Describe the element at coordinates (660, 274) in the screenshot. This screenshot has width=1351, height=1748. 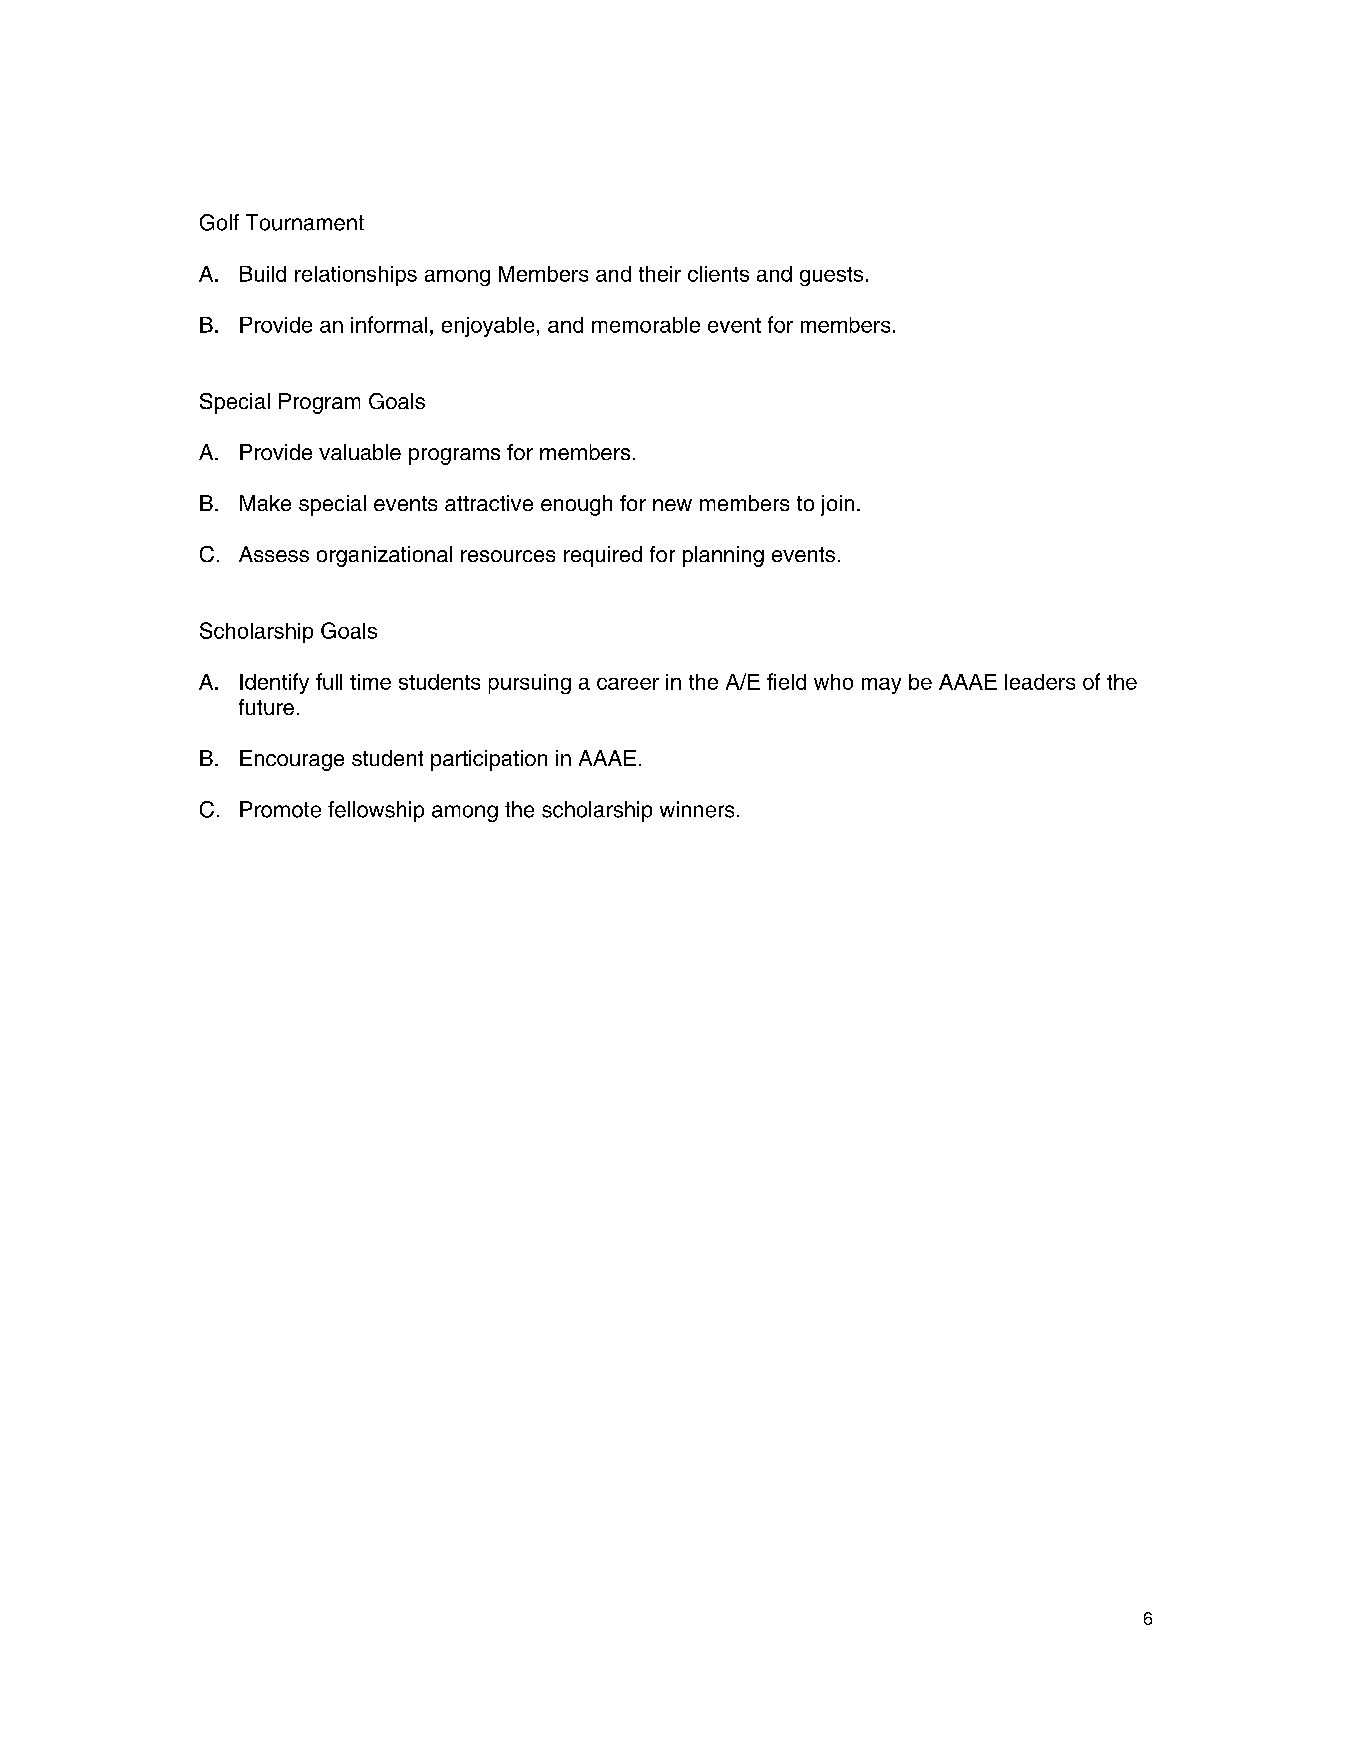
I see `their` at that location.
